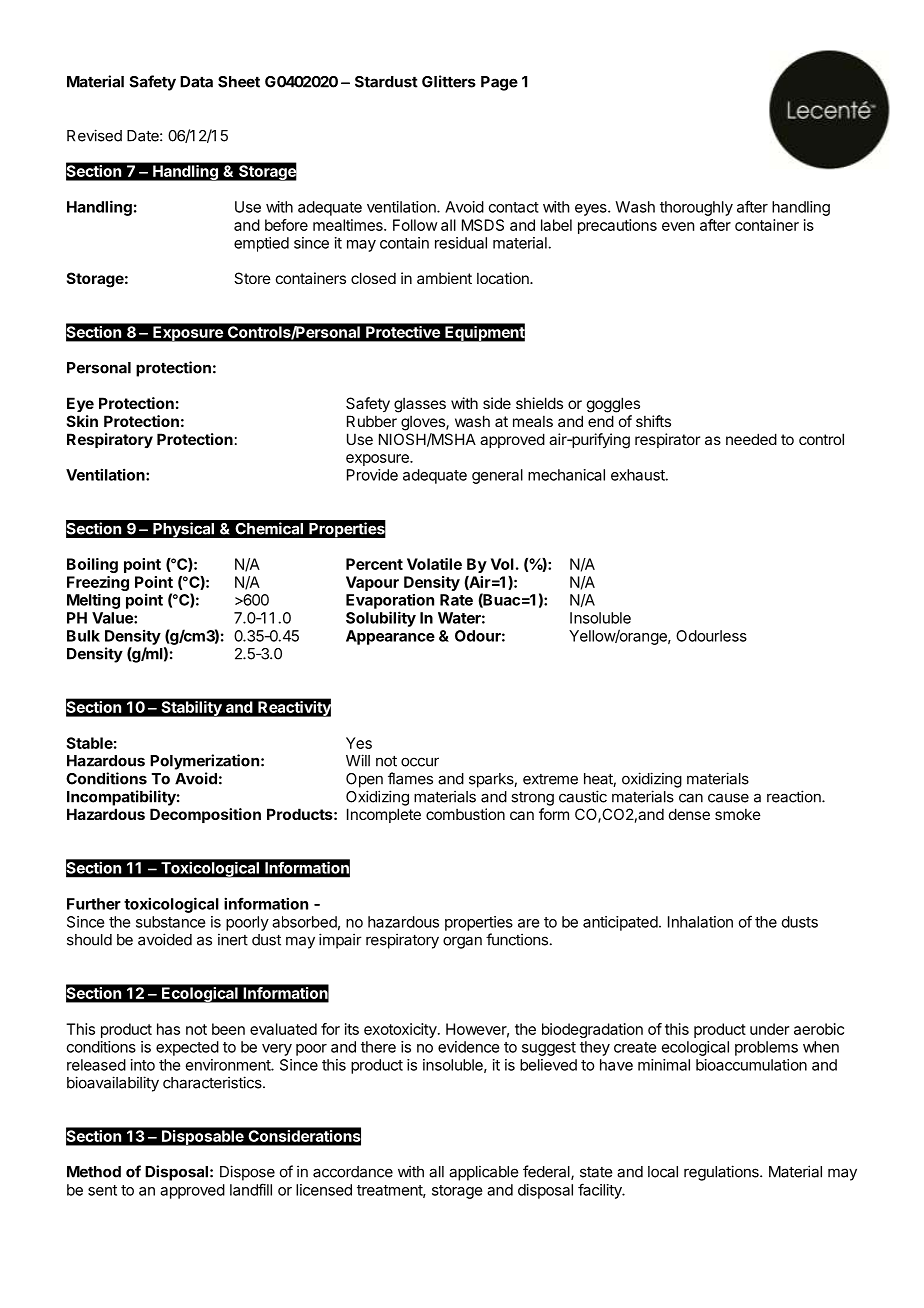  What do you see at coordinates (449, 81) in the screenshot?
I see `Glitters` at bounding box center [449, 81].
